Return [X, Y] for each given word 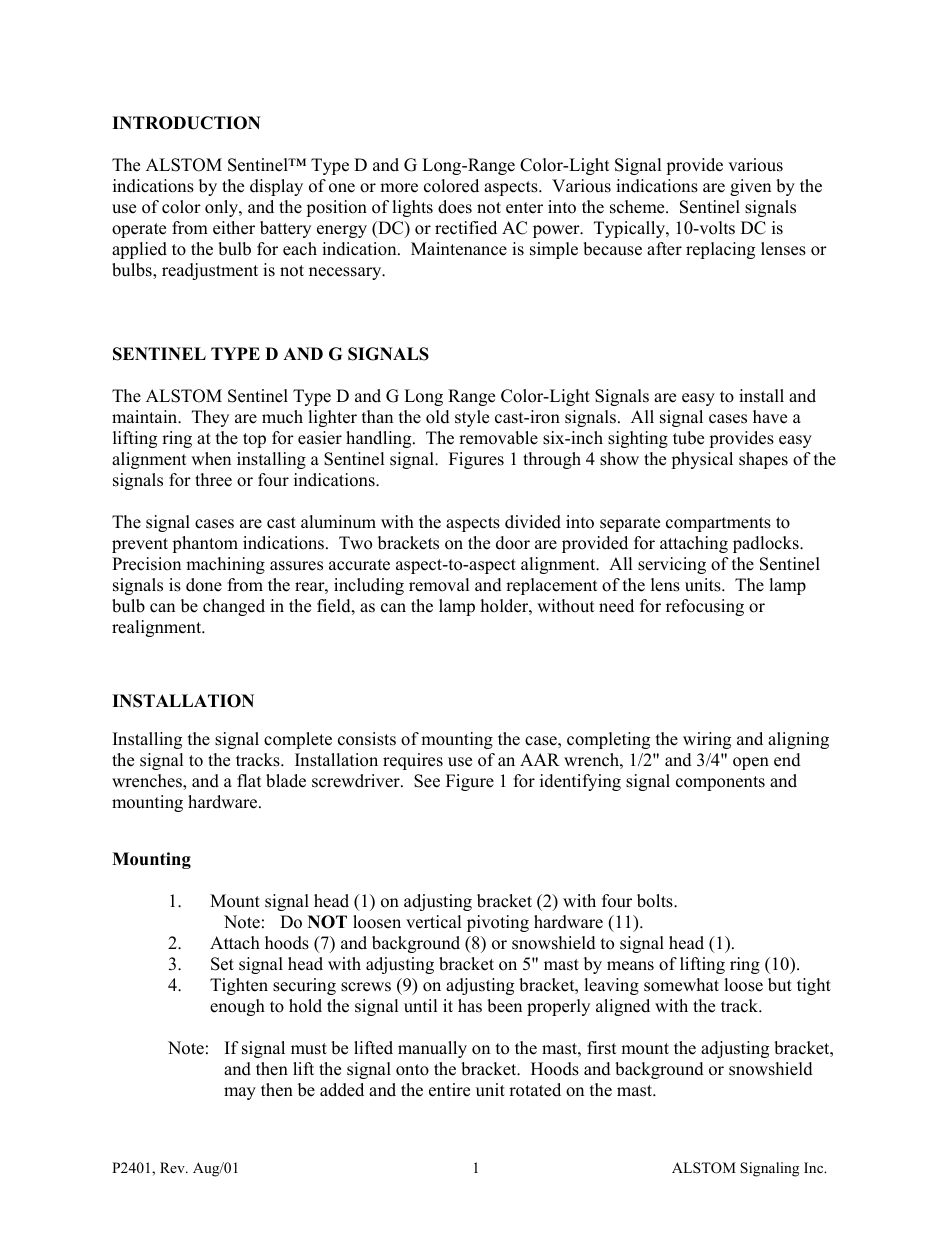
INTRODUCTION [186, 123]
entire [449, 1090]
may [240, 1093]
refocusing [705, 607]
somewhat [681, 985]
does [455, 207]
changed [234, 607]
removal [439, 585]
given [750, 187]
